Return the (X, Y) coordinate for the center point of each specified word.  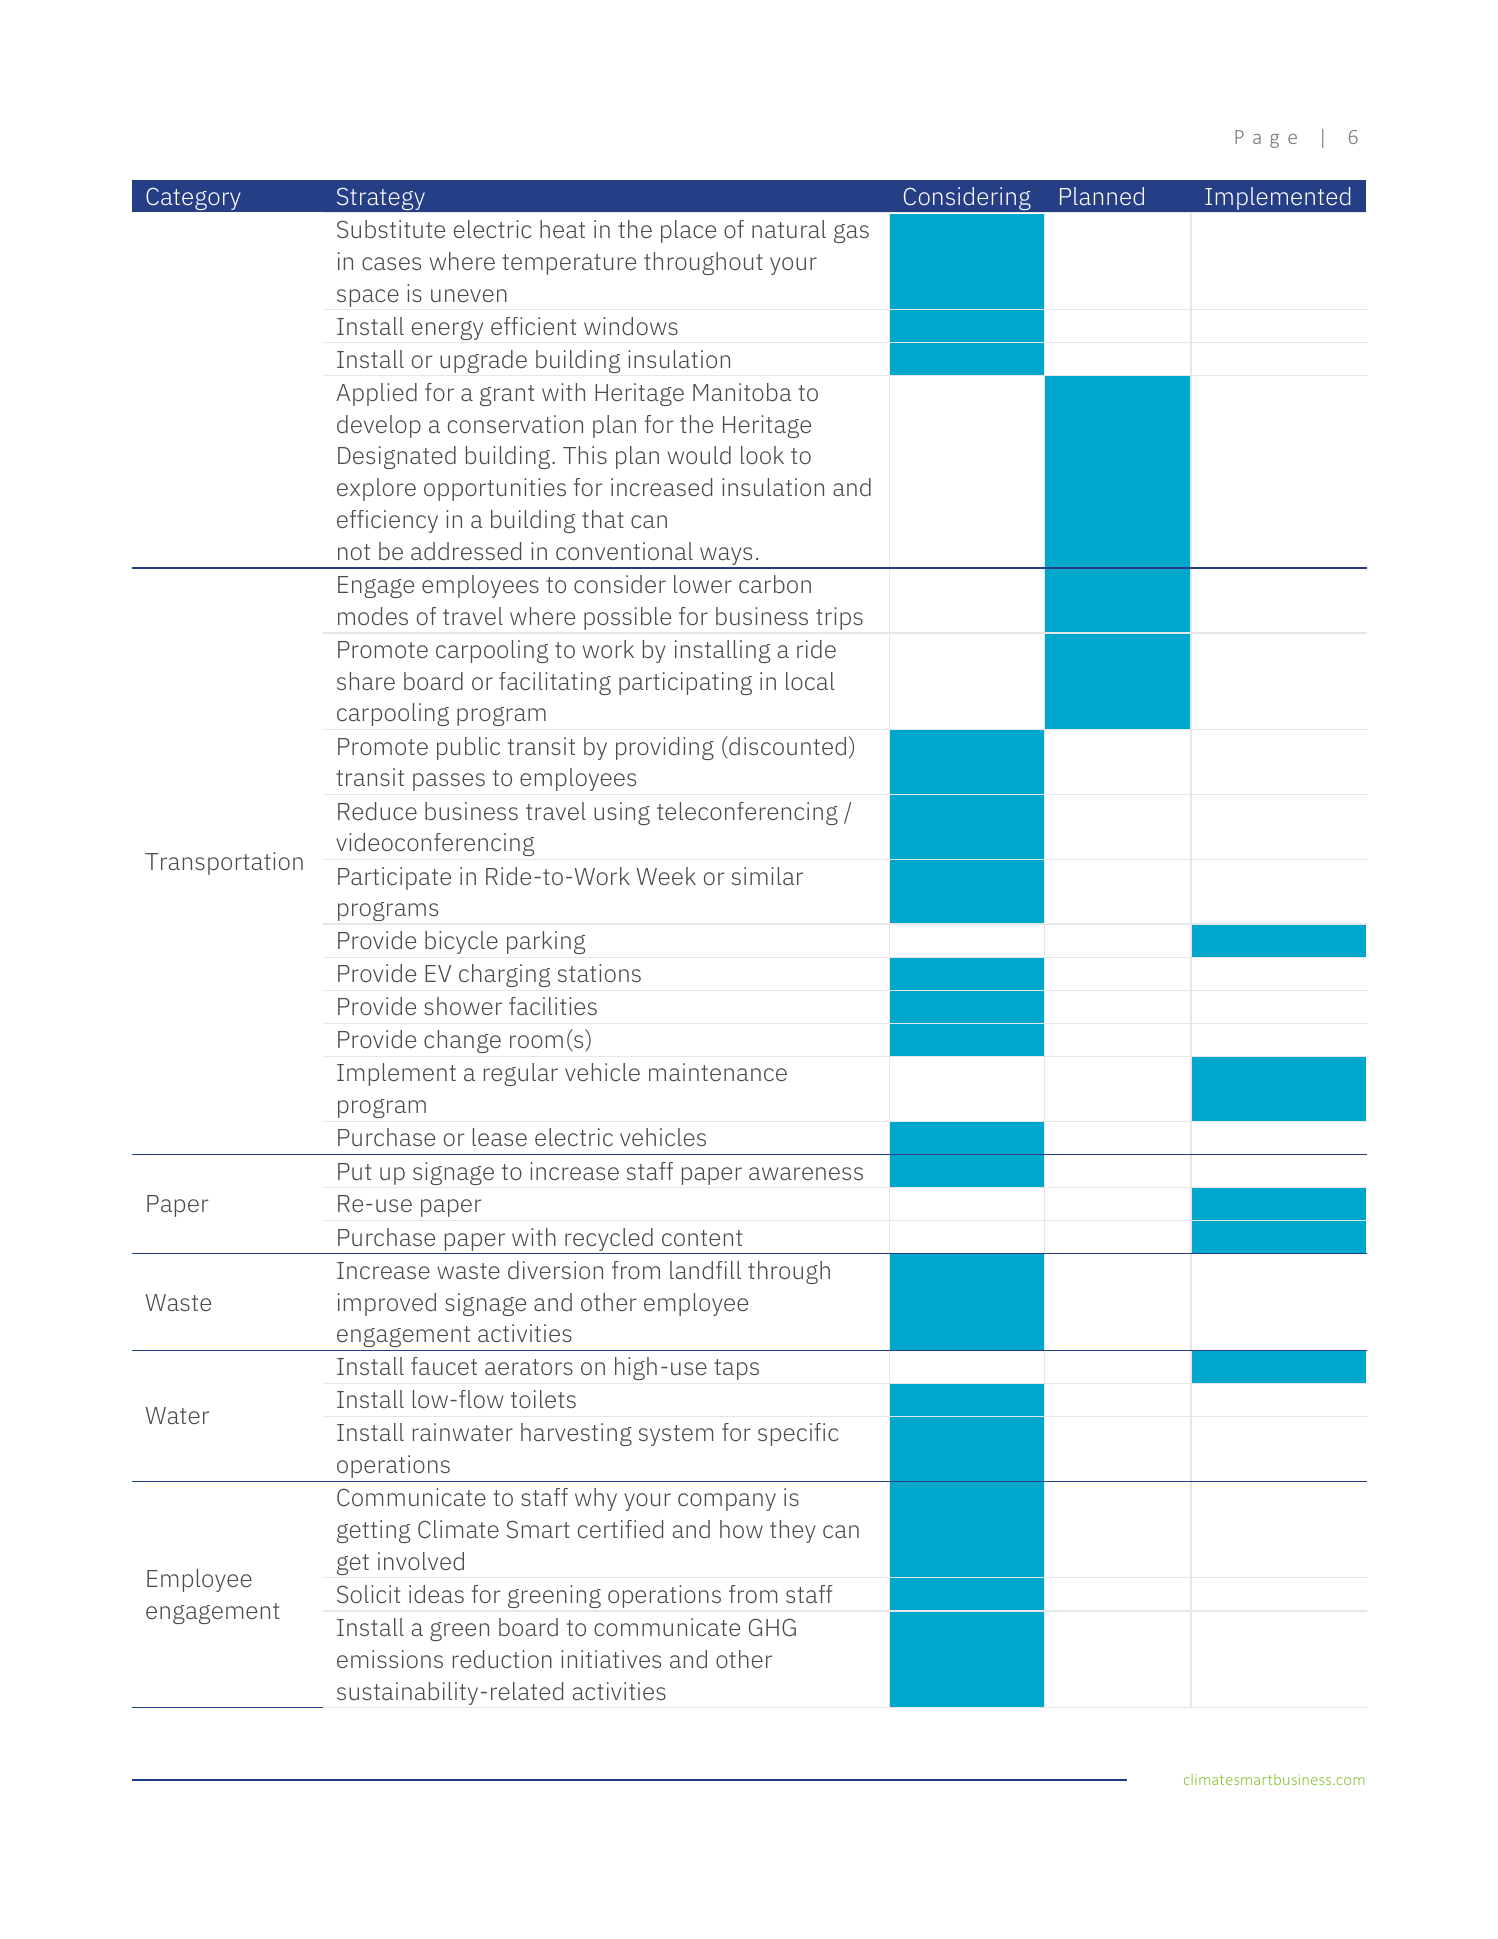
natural (789, 229)
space (368, 298)
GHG (772, 1627)
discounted (786, 745)
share (366, 681)
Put (354, 1171)
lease (500, 1137)
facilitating (555, 683)
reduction (502, 1659)
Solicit (368, 1594)
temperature (569, 264)
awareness (806, 1173)
